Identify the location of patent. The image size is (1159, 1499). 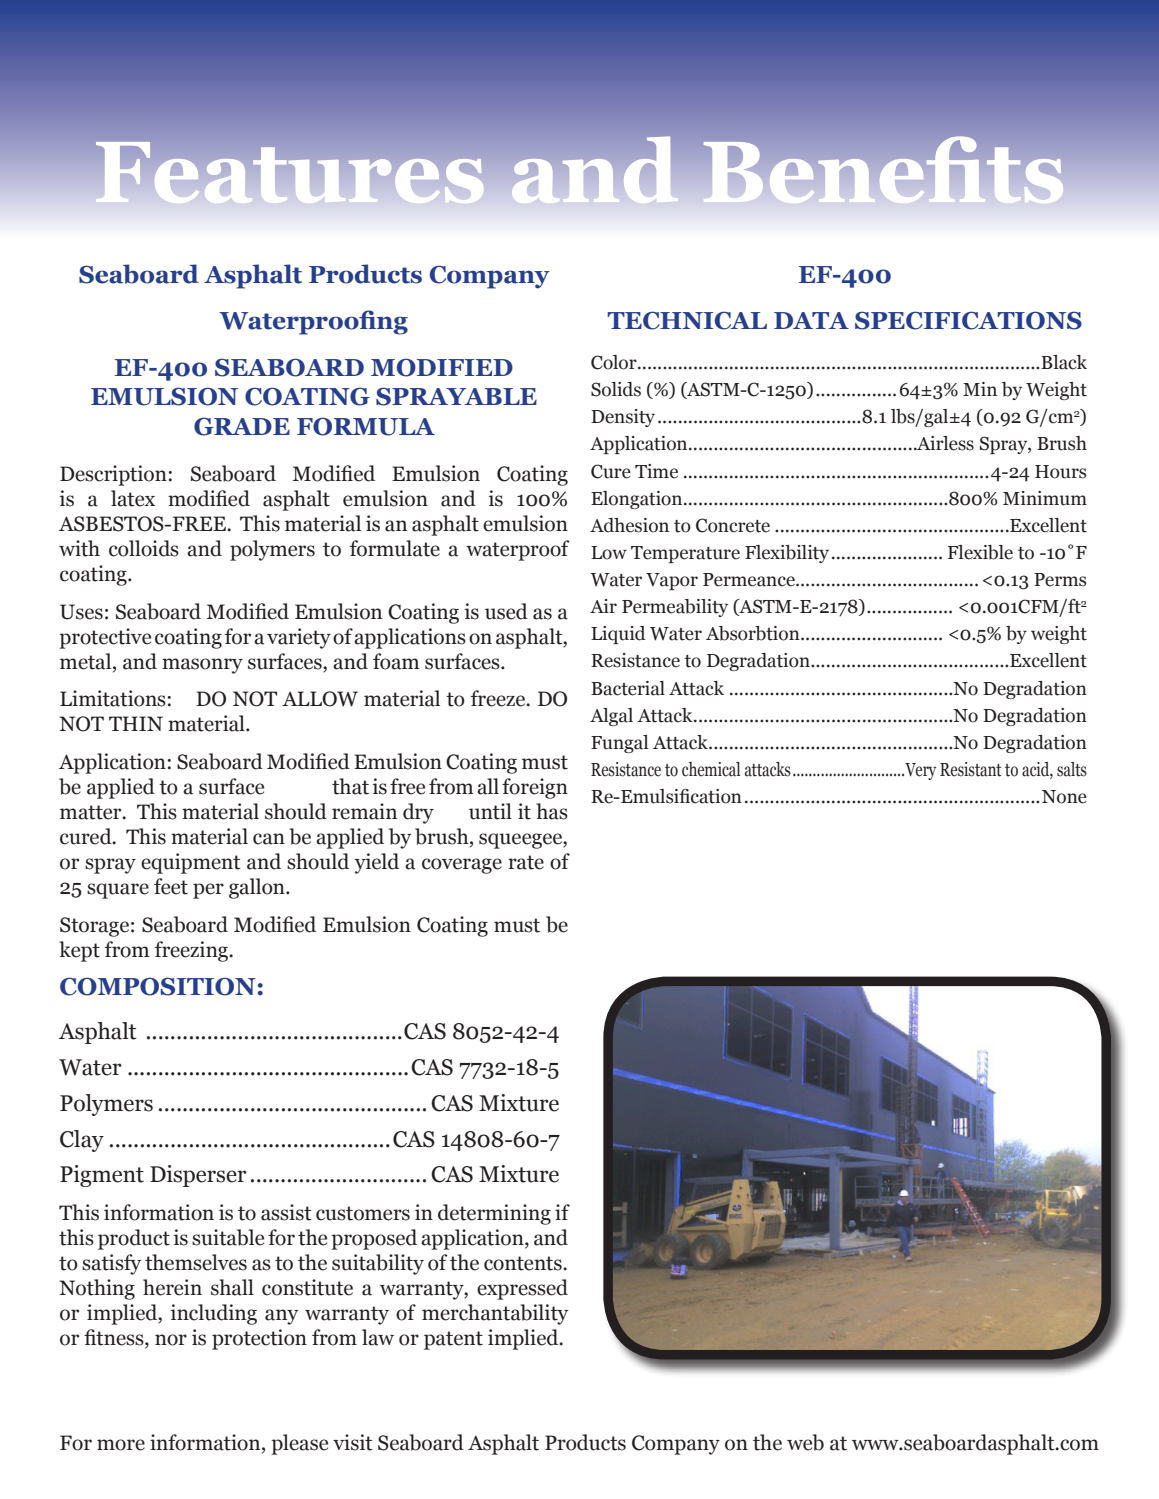
(453, 1340).
